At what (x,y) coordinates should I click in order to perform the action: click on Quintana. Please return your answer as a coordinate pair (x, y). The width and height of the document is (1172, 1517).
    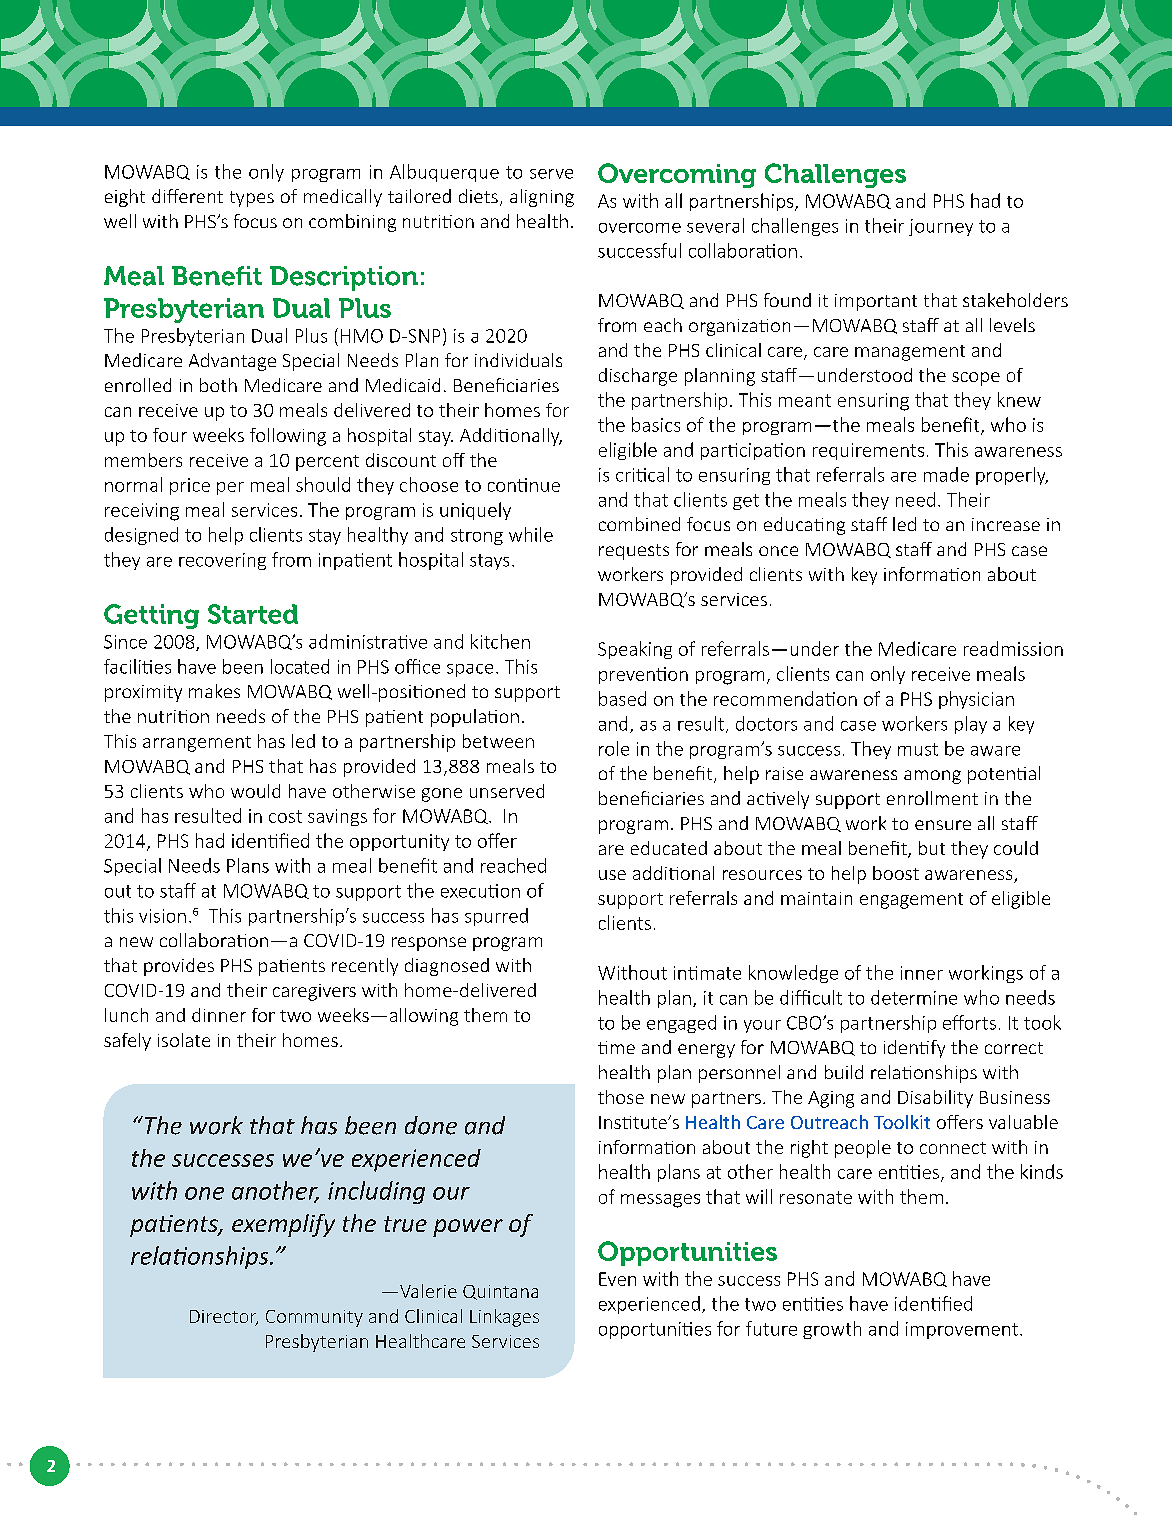
    Looking at the image, I should click on (500, 1292).
